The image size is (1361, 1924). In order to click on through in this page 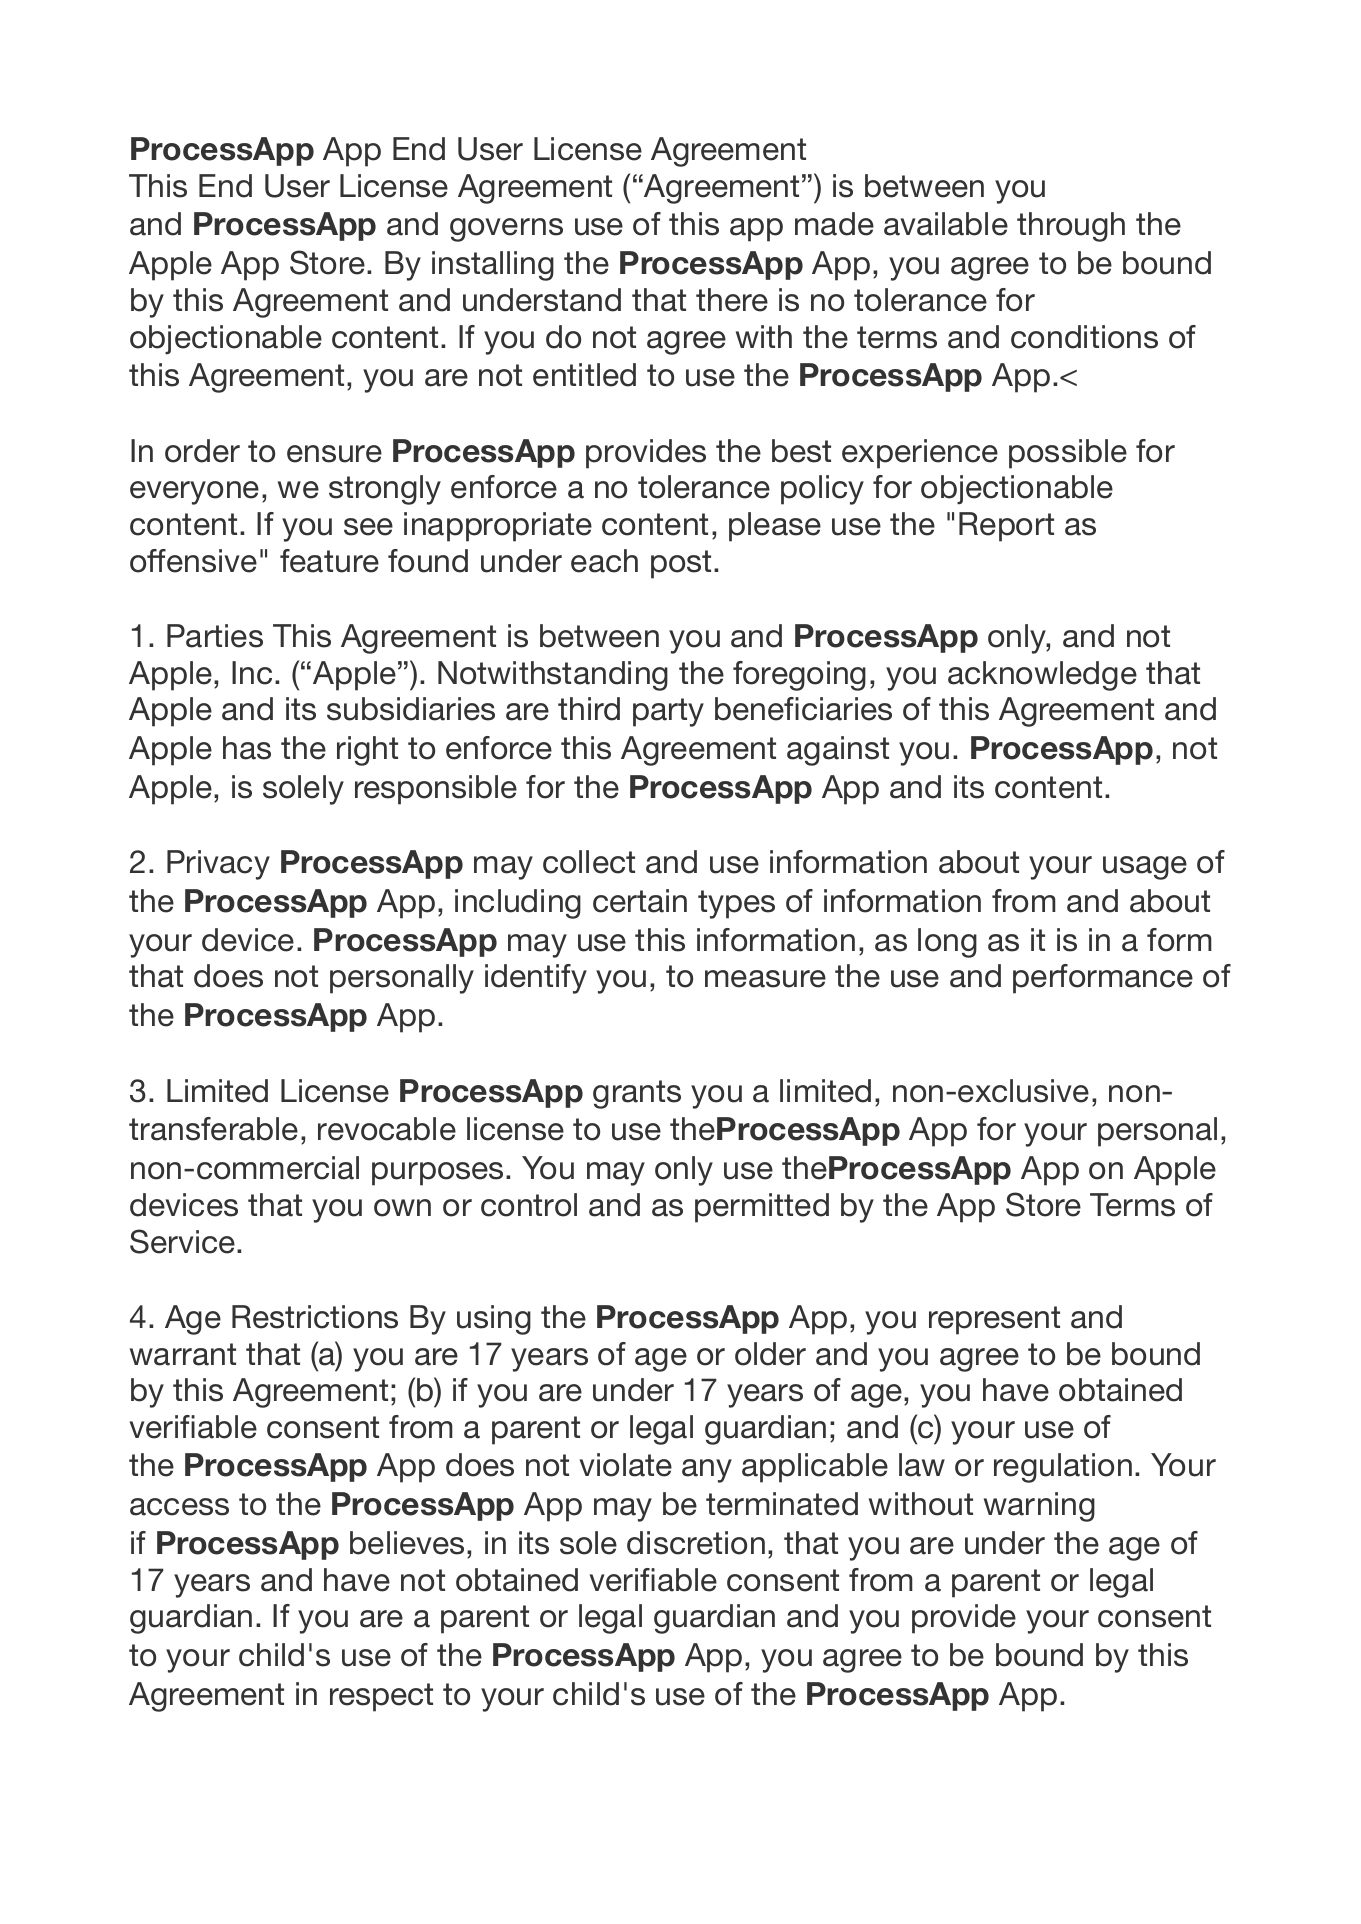, I will do `click(1071, 227)`.
